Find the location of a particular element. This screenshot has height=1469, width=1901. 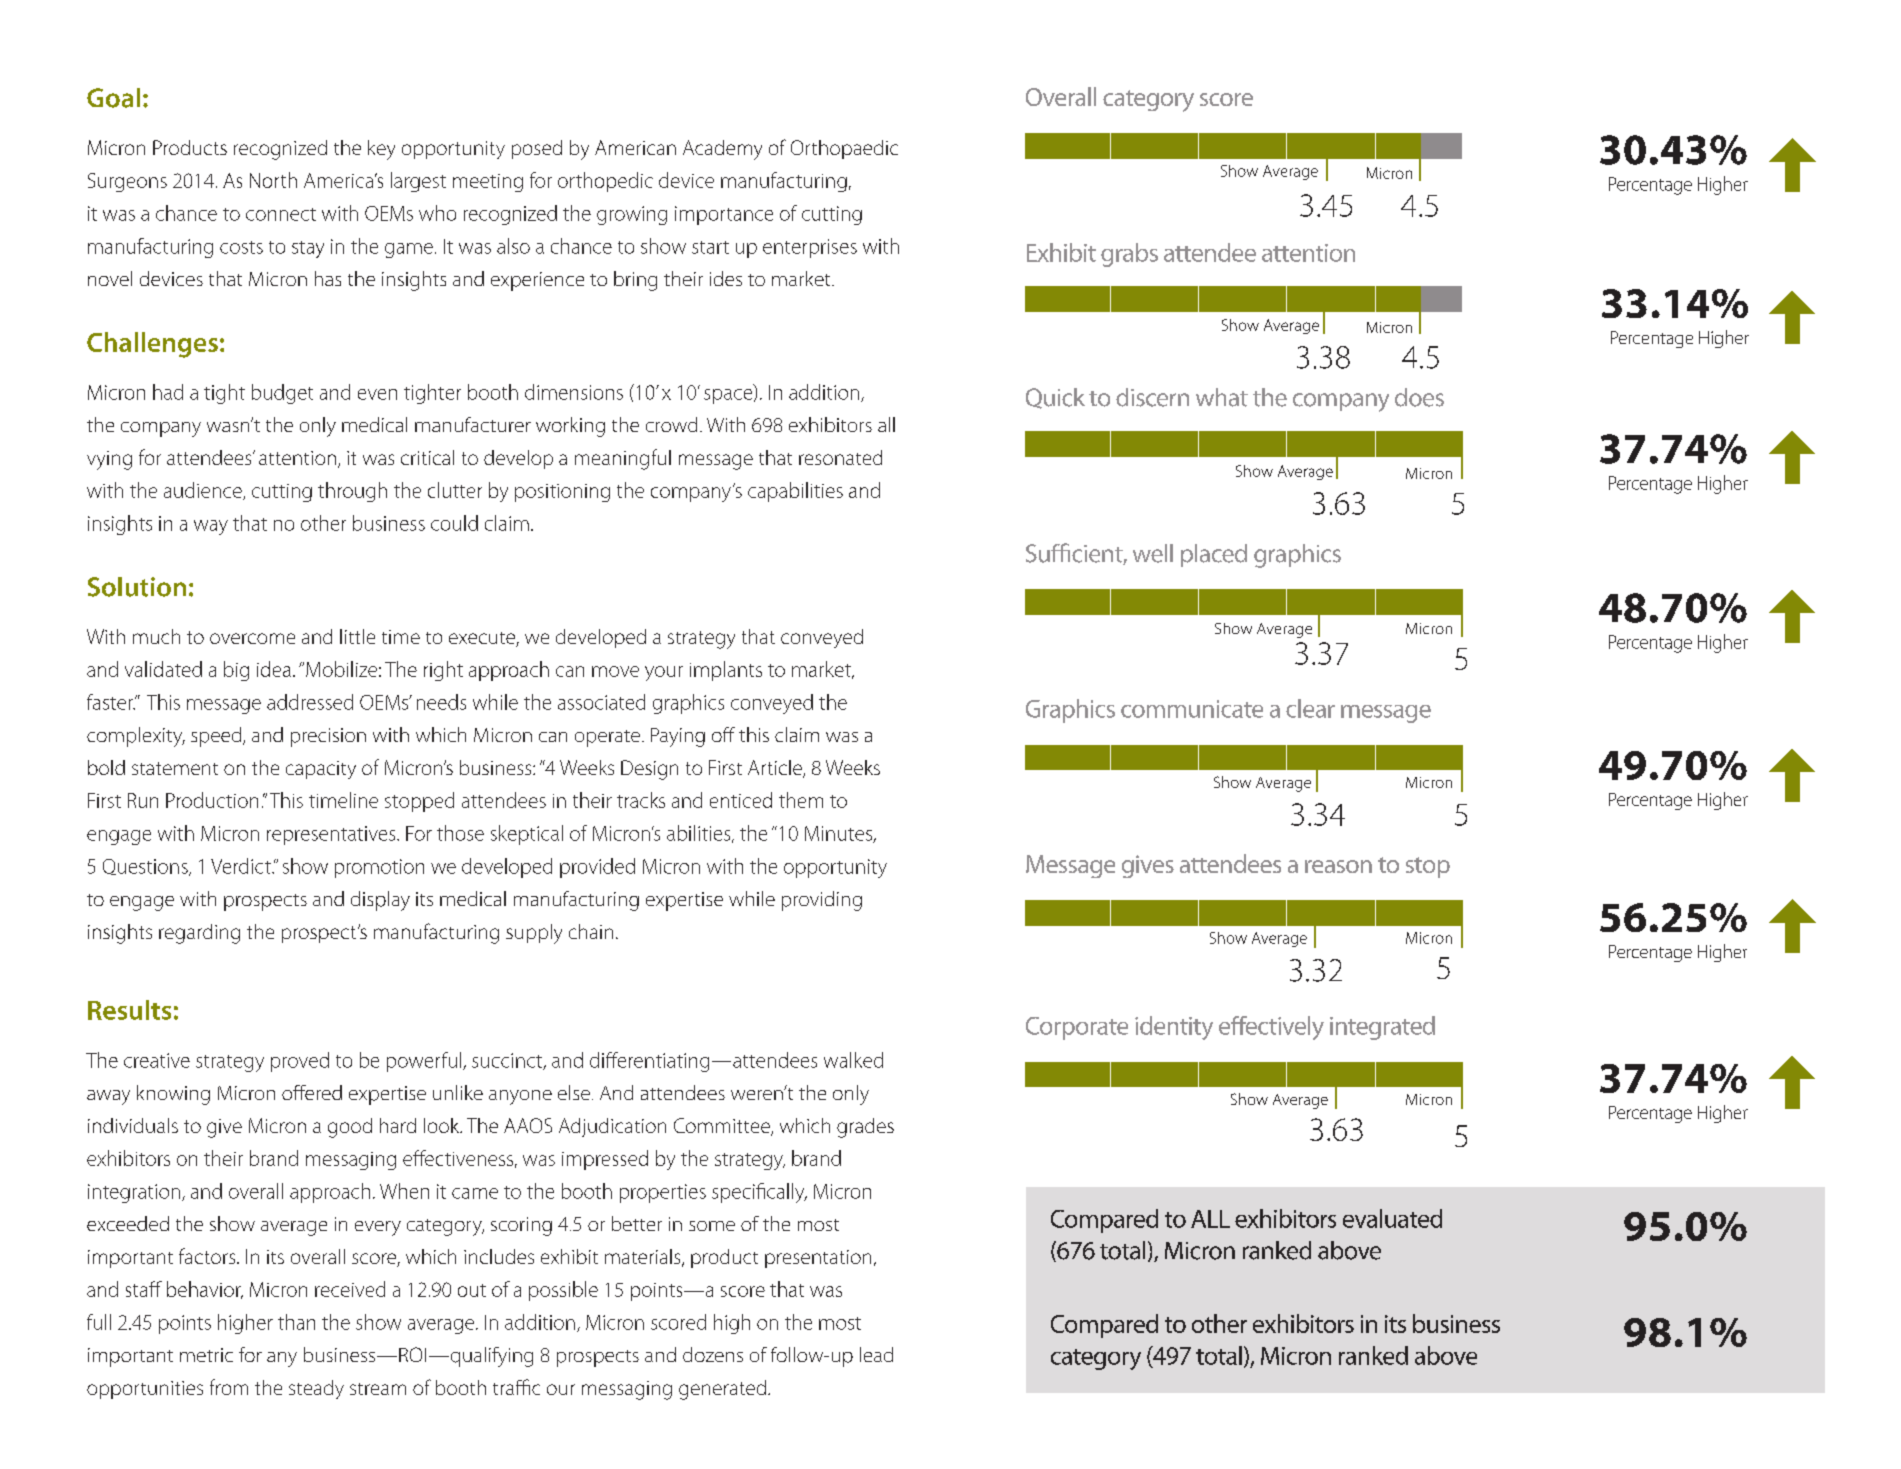

Article is located at coordinates (776, 769).
